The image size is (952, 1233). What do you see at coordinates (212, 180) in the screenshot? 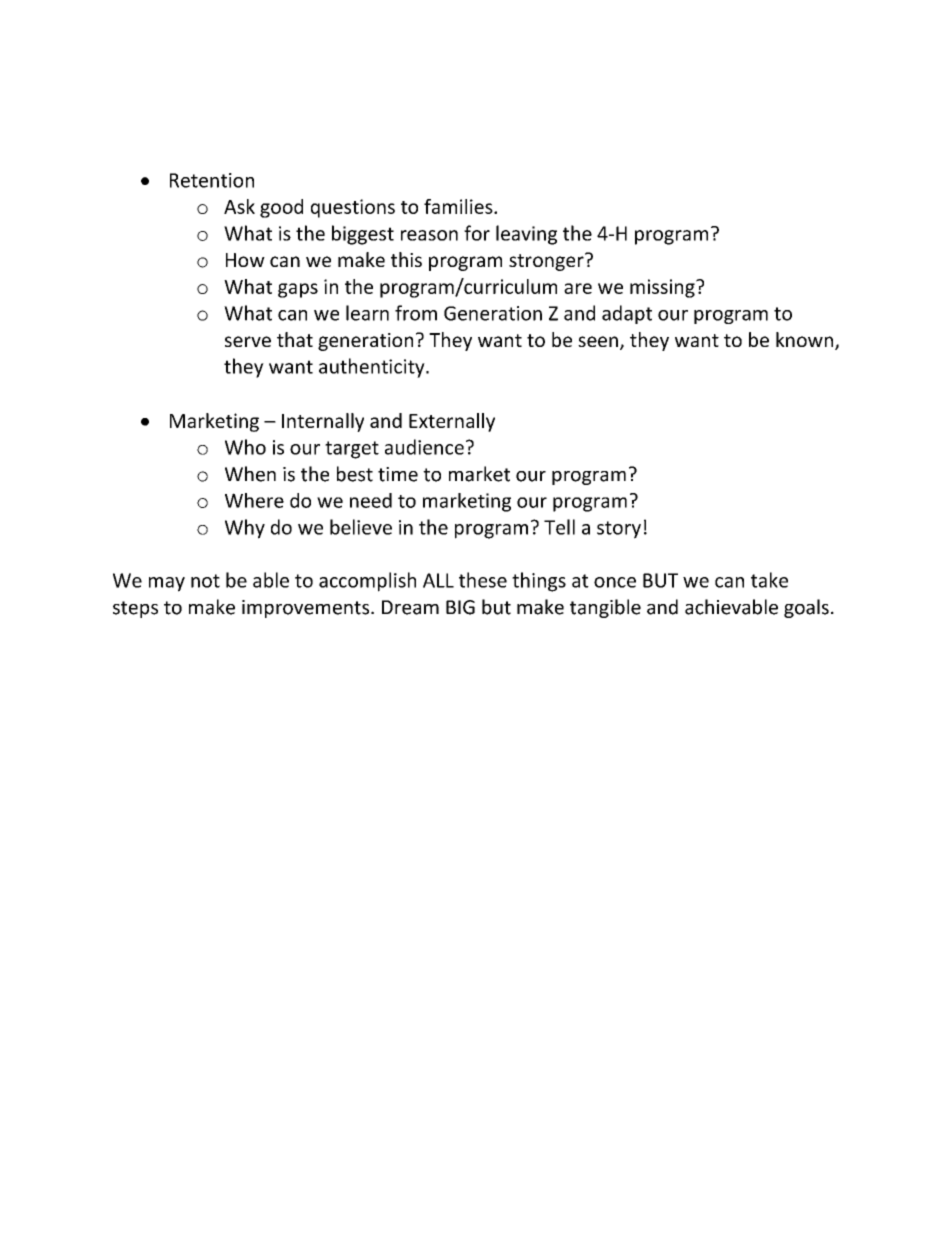
I see `Retention` at bounding box center [212, 180].
